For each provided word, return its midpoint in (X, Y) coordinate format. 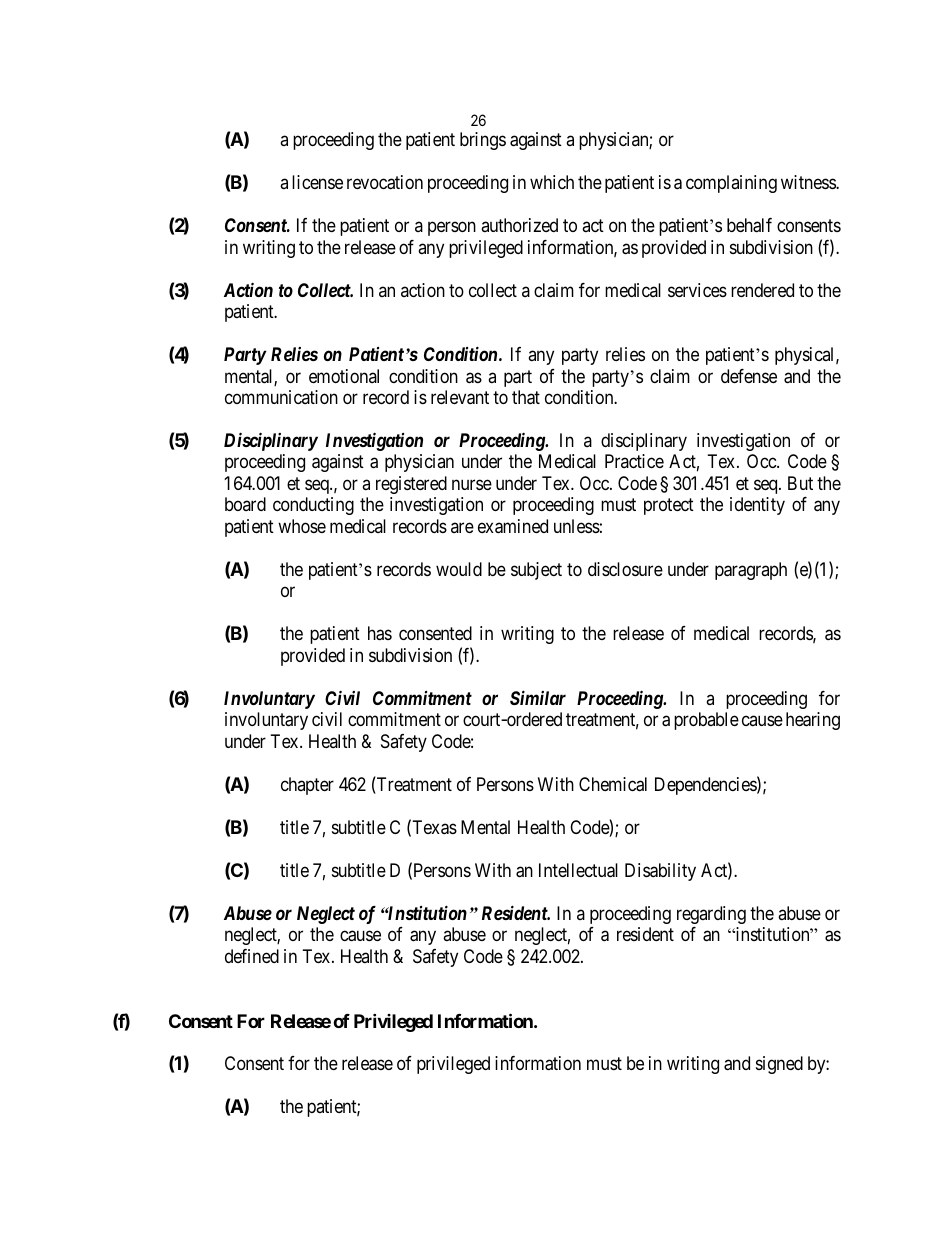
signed (779, 1065)
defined (252, 956)
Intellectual (578, 870)
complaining (731, 184)
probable (706, 721)
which (552, 182)
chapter (307, 786)
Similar (538, 697)
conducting (313, 506)
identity (757, 506)
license (317, 182)
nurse (472, 484)
